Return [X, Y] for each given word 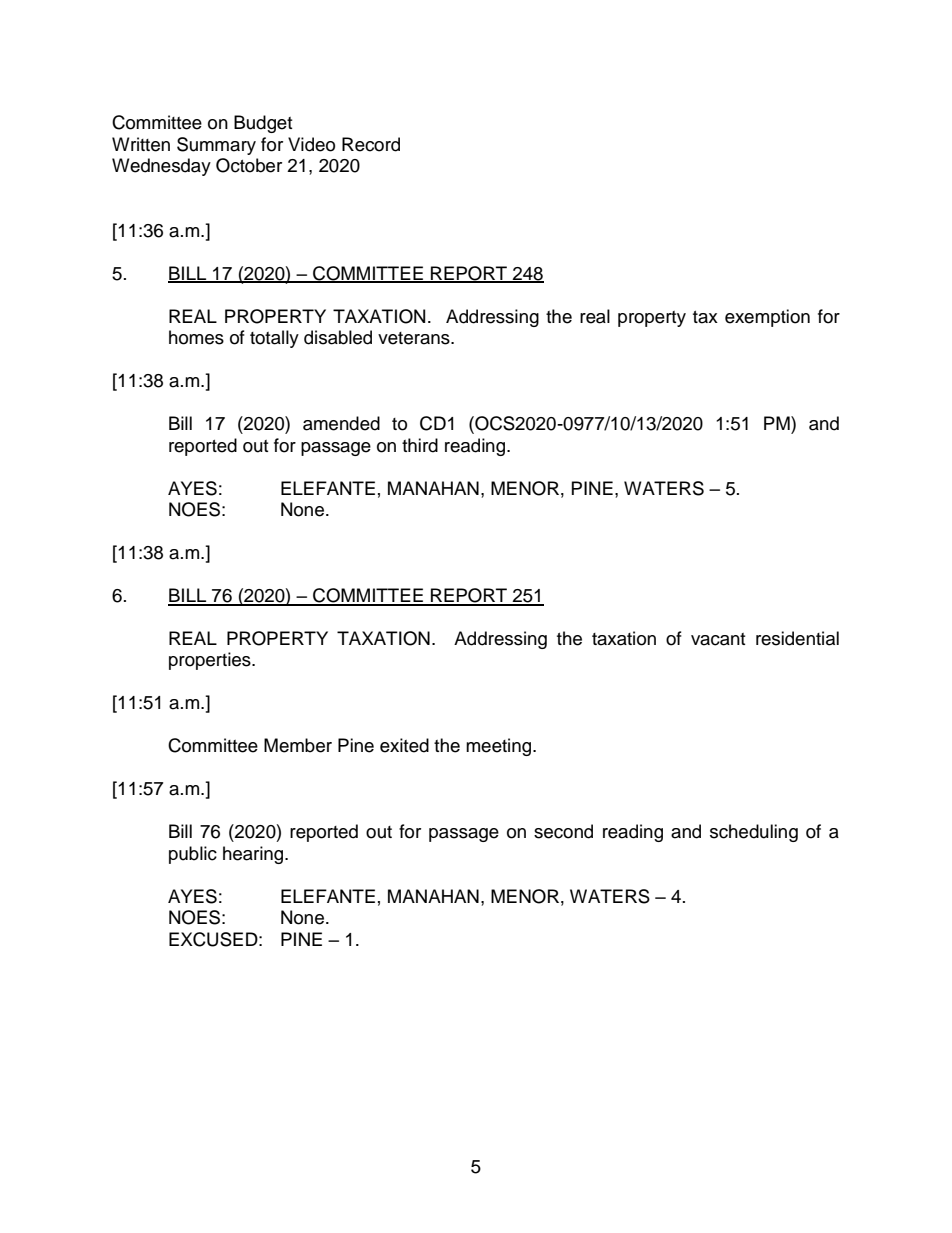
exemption [767, 318]
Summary [216, 146]
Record [371, 144]
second [563, 831]
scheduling [754, 833]
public [193, 855]
